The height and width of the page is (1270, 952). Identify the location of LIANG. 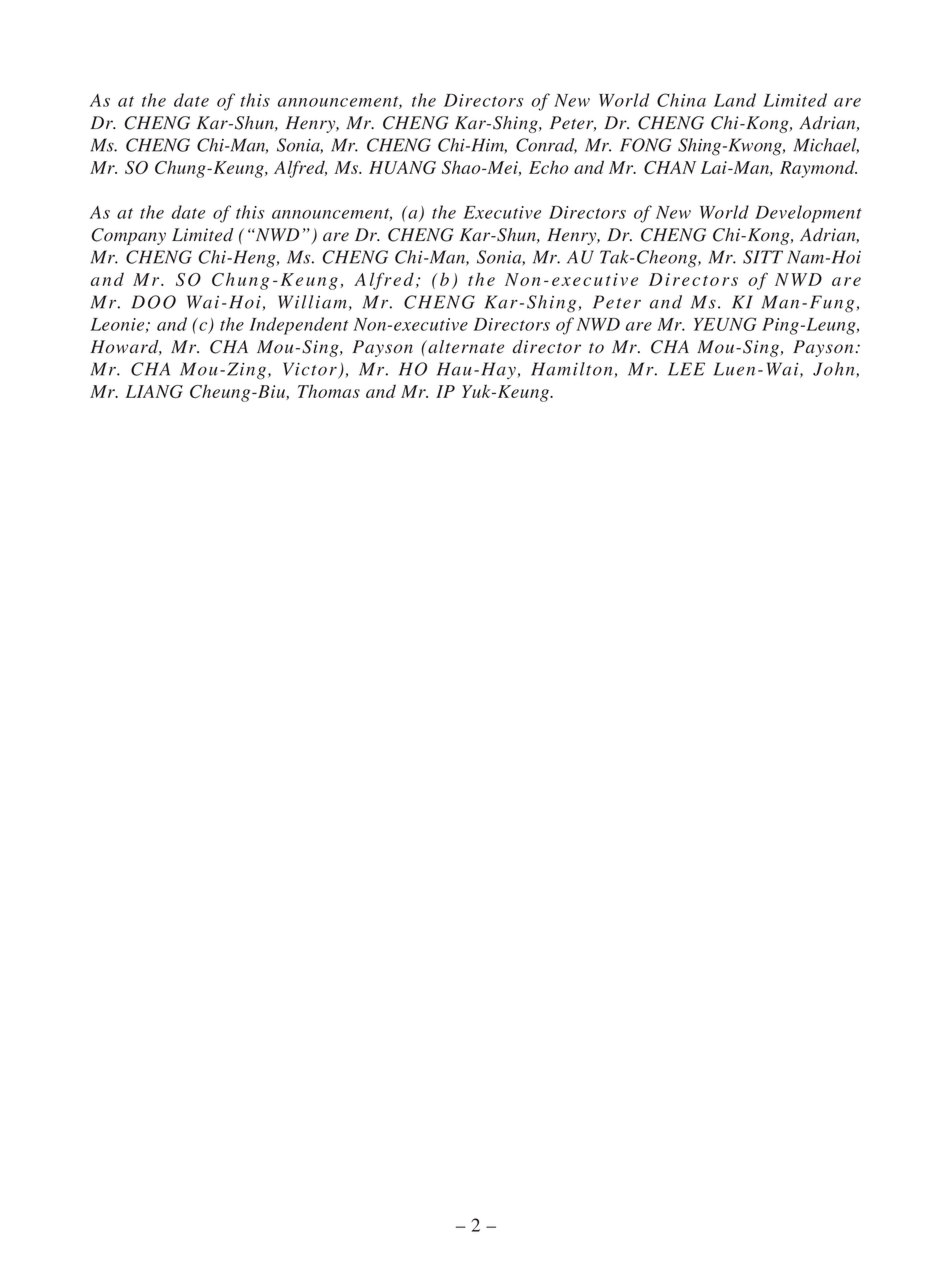
(154, 391).
